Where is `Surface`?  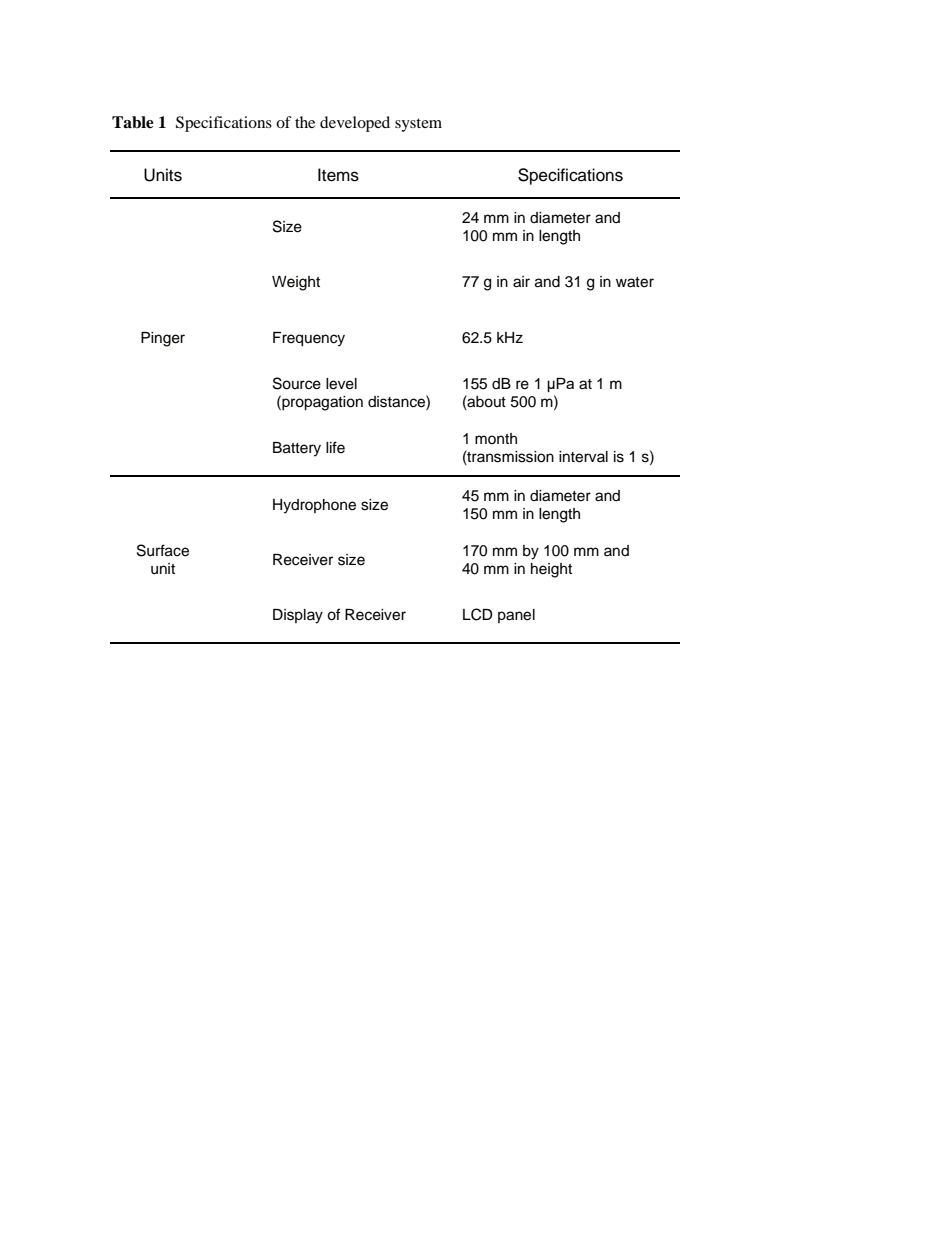 Surface is located at coordinates (163, 550).
